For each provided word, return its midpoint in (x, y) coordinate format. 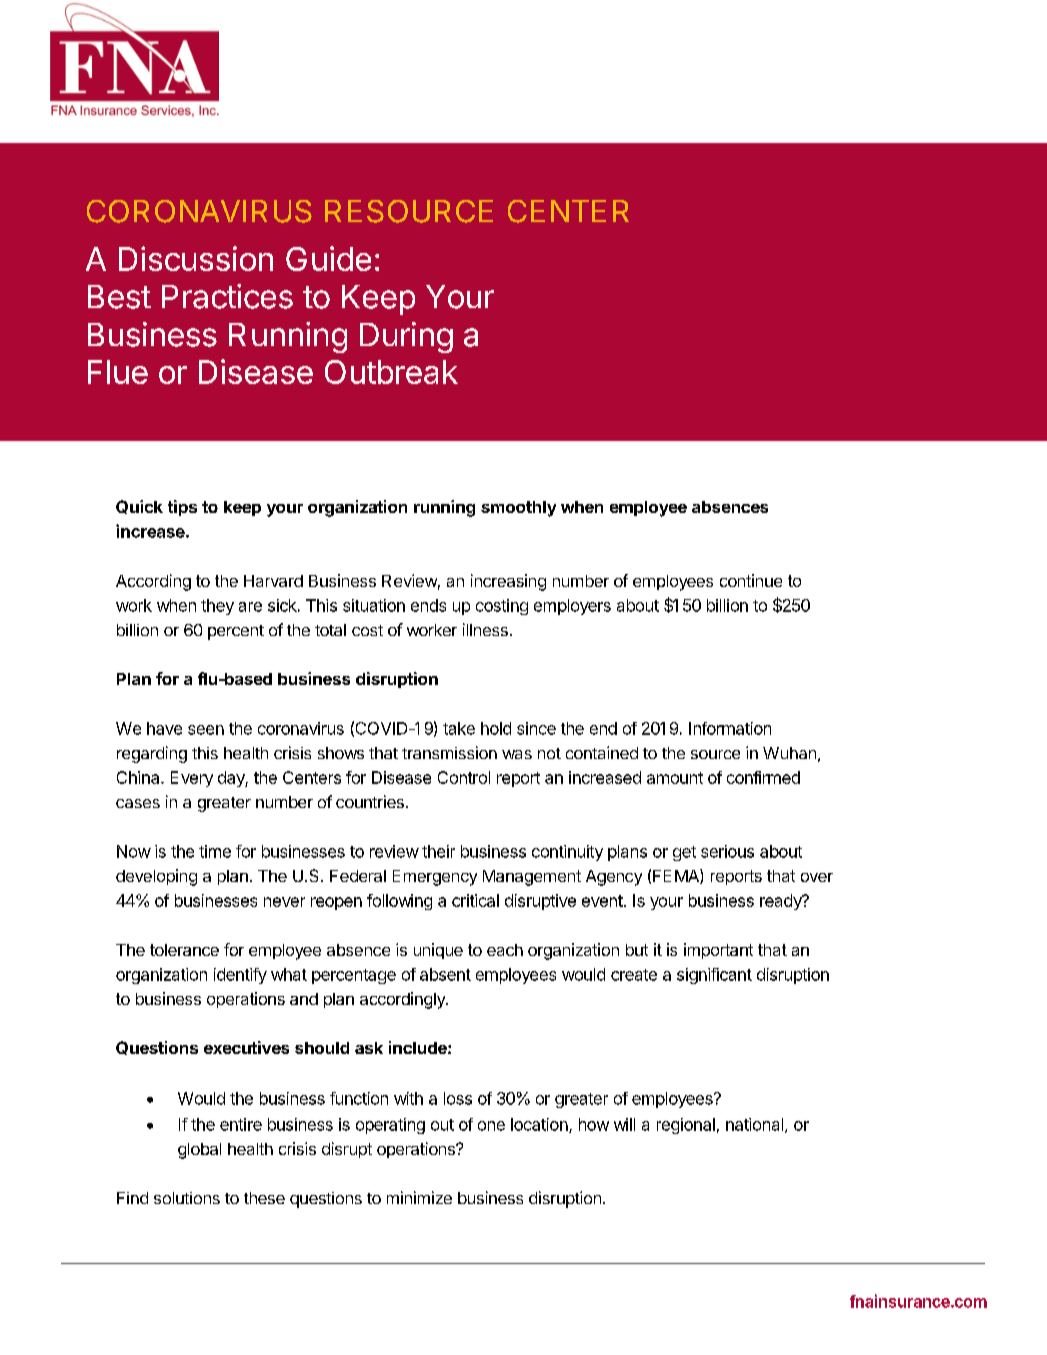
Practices (227, 296)
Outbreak (391, 372)
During (406, 337)
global (199, 1151)
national (754, 1124)
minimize (419, 1197)
